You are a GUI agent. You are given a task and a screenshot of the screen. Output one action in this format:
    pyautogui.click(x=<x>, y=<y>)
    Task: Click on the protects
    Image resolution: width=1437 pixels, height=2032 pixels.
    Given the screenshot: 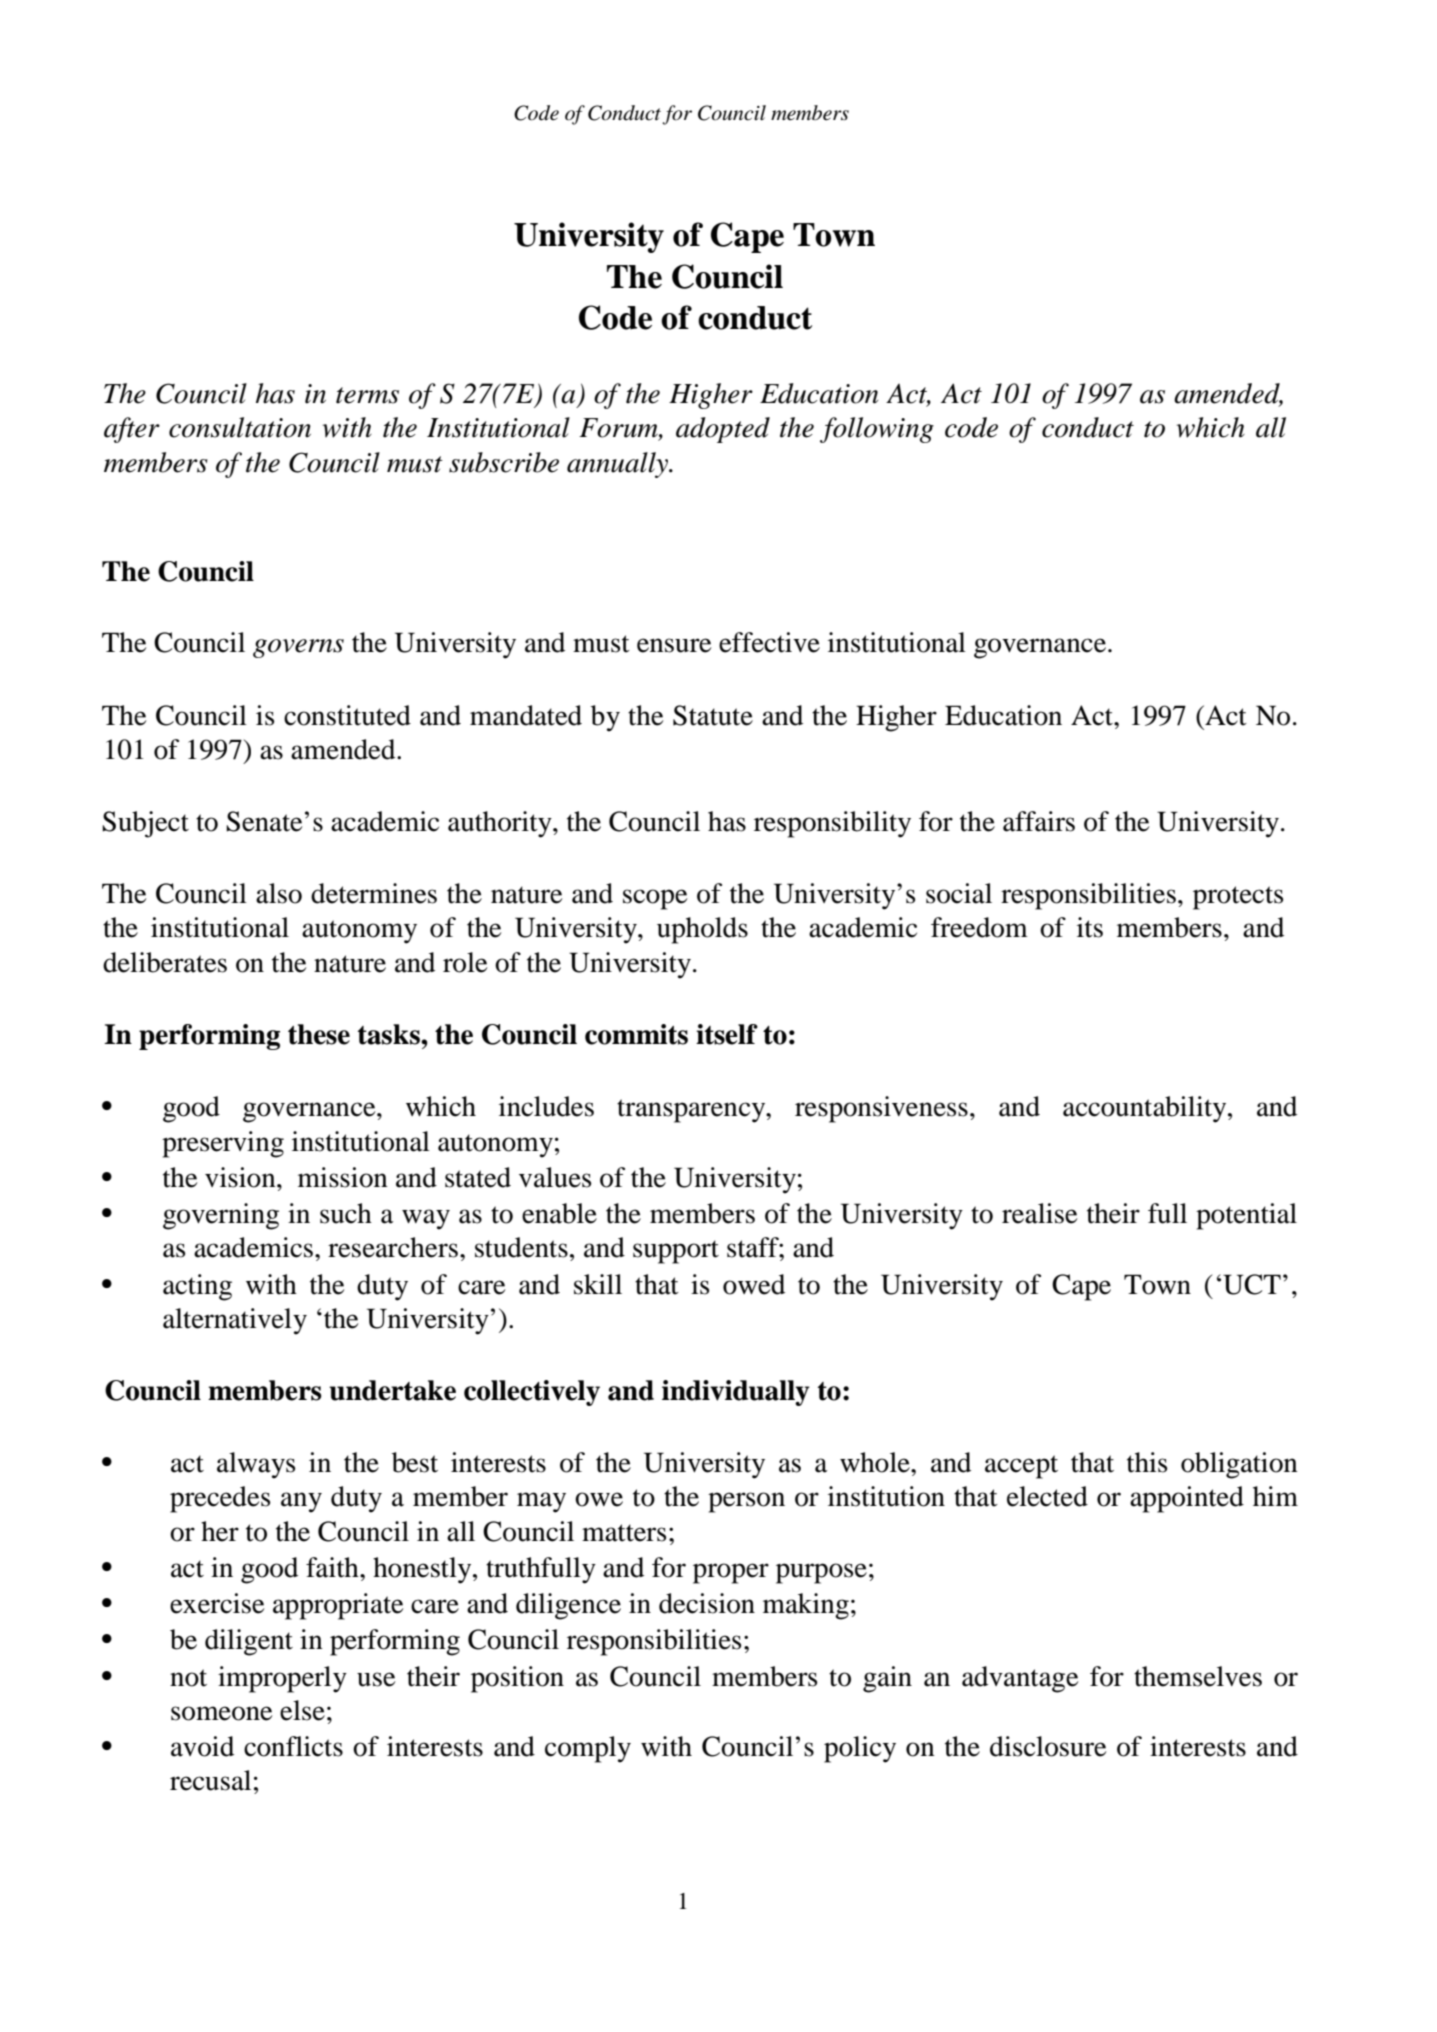 What is the action you would take?
    pyautogui.click(x=1238, y=898)
